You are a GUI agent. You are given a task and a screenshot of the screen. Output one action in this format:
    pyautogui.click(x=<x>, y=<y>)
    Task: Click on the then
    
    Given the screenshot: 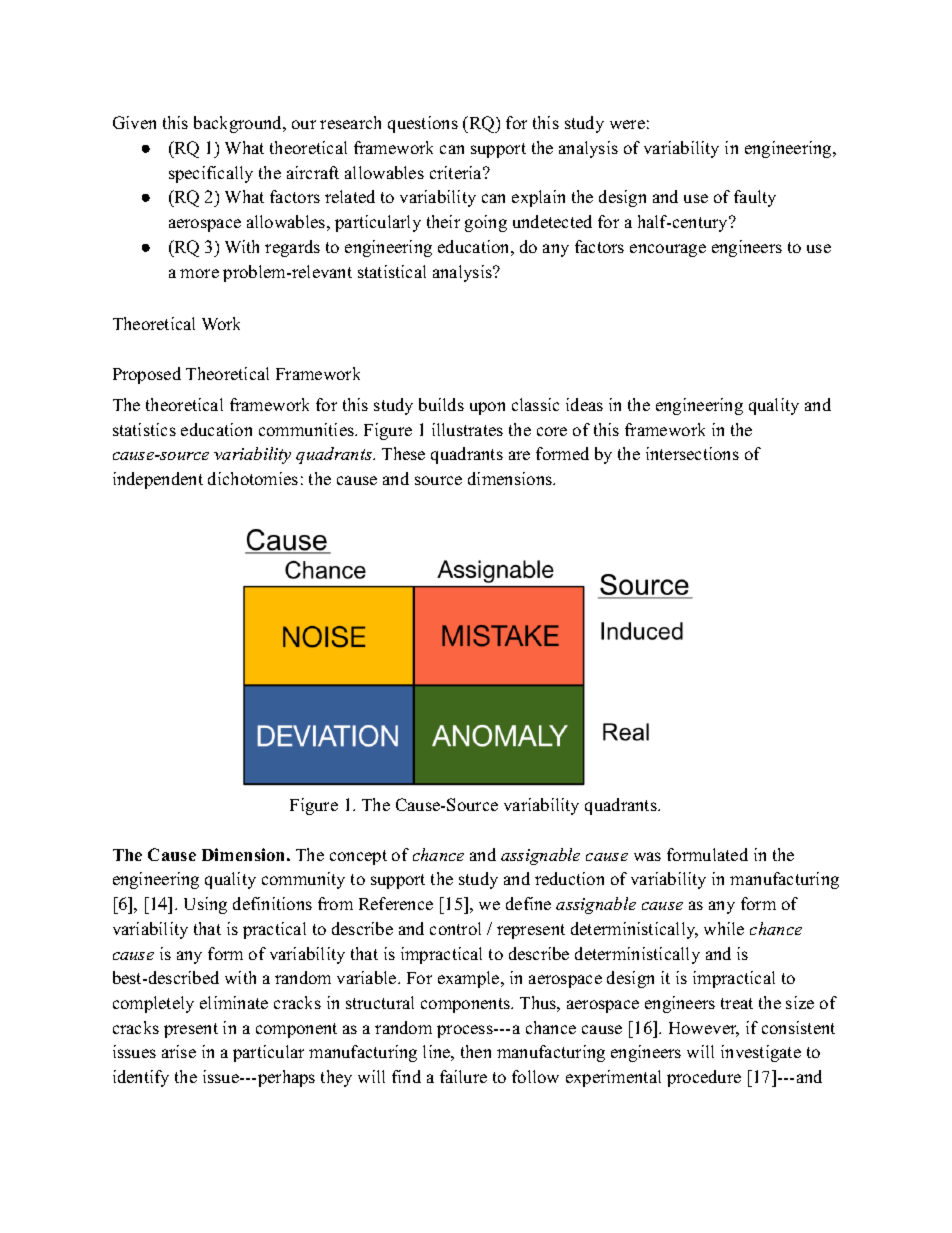 What is the action you would take?
    pyautogui.click(x=476, y=1051)
